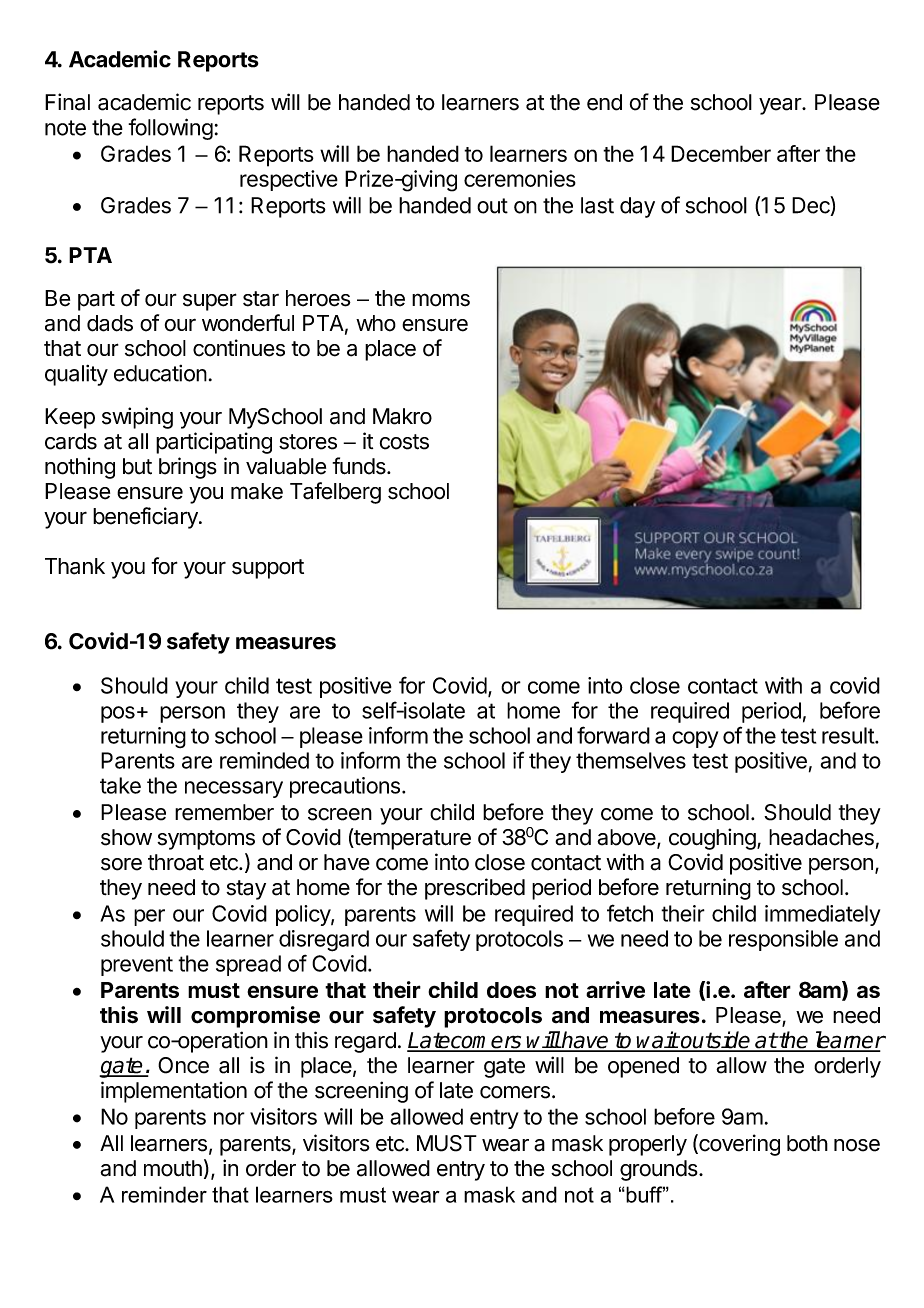  What do you see at coordinates (475, 889) in the image?
I see `prescribed` at bounding box center [475, 889].
